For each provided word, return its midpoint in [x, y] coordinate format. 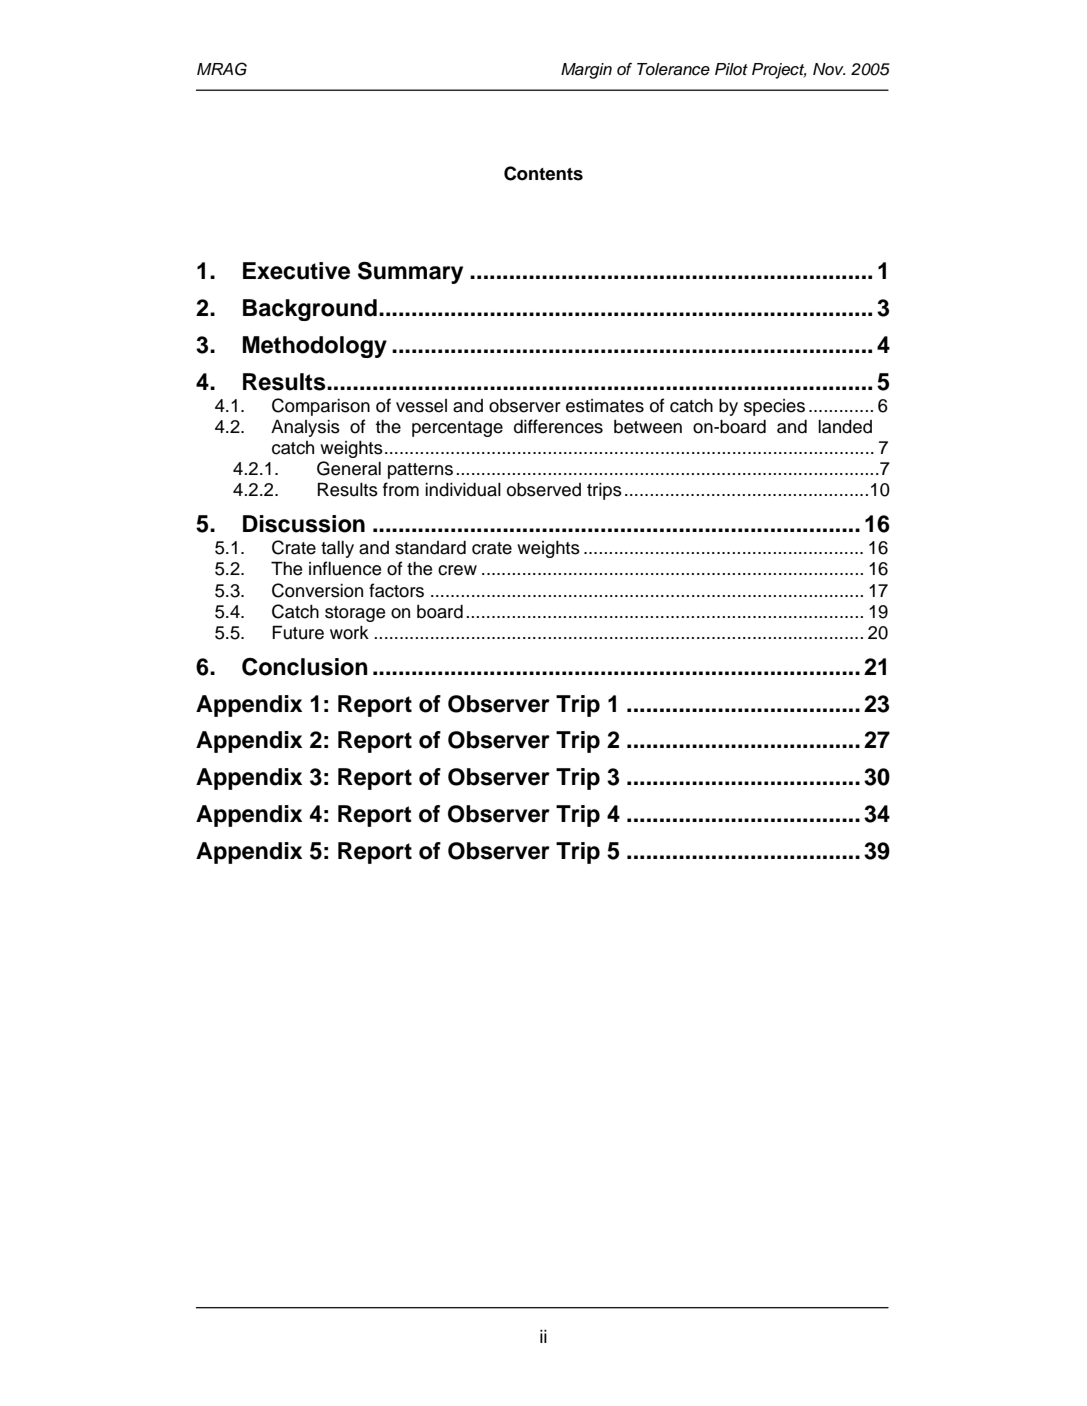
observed [544, 490]
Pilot [731, 69]
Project [779, 71]
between [648, 427]
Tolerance [673, 69]
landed [845, 427]
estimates [605, 406]
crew [457, 570]
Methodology [315, 347]
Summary [410, 272]
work [349, 633]
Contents [543, 173]
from [401, 489]
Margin [586, 71]
